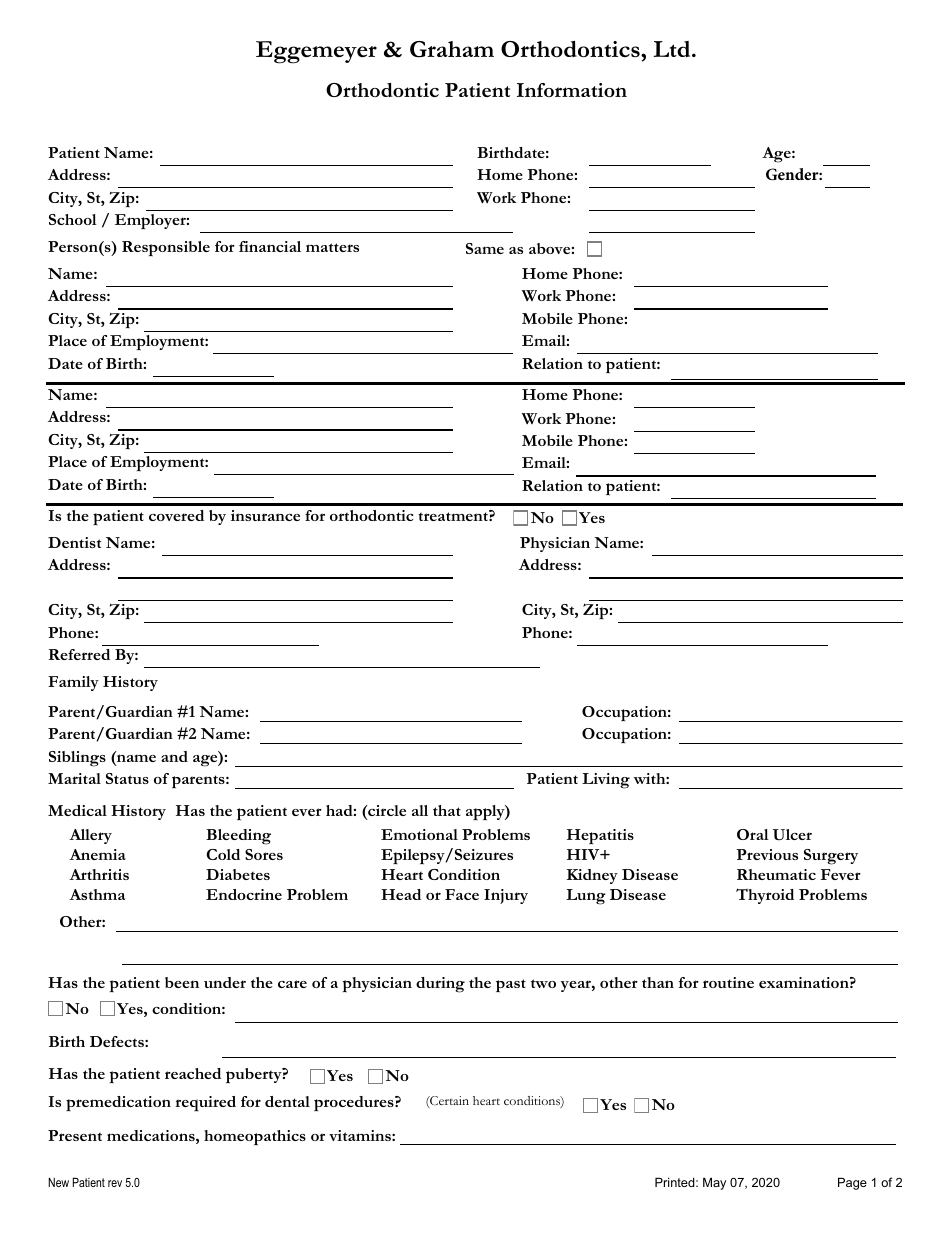  Describe the element at coordinates (485, 248) in the page. I see `Same` at that location.
